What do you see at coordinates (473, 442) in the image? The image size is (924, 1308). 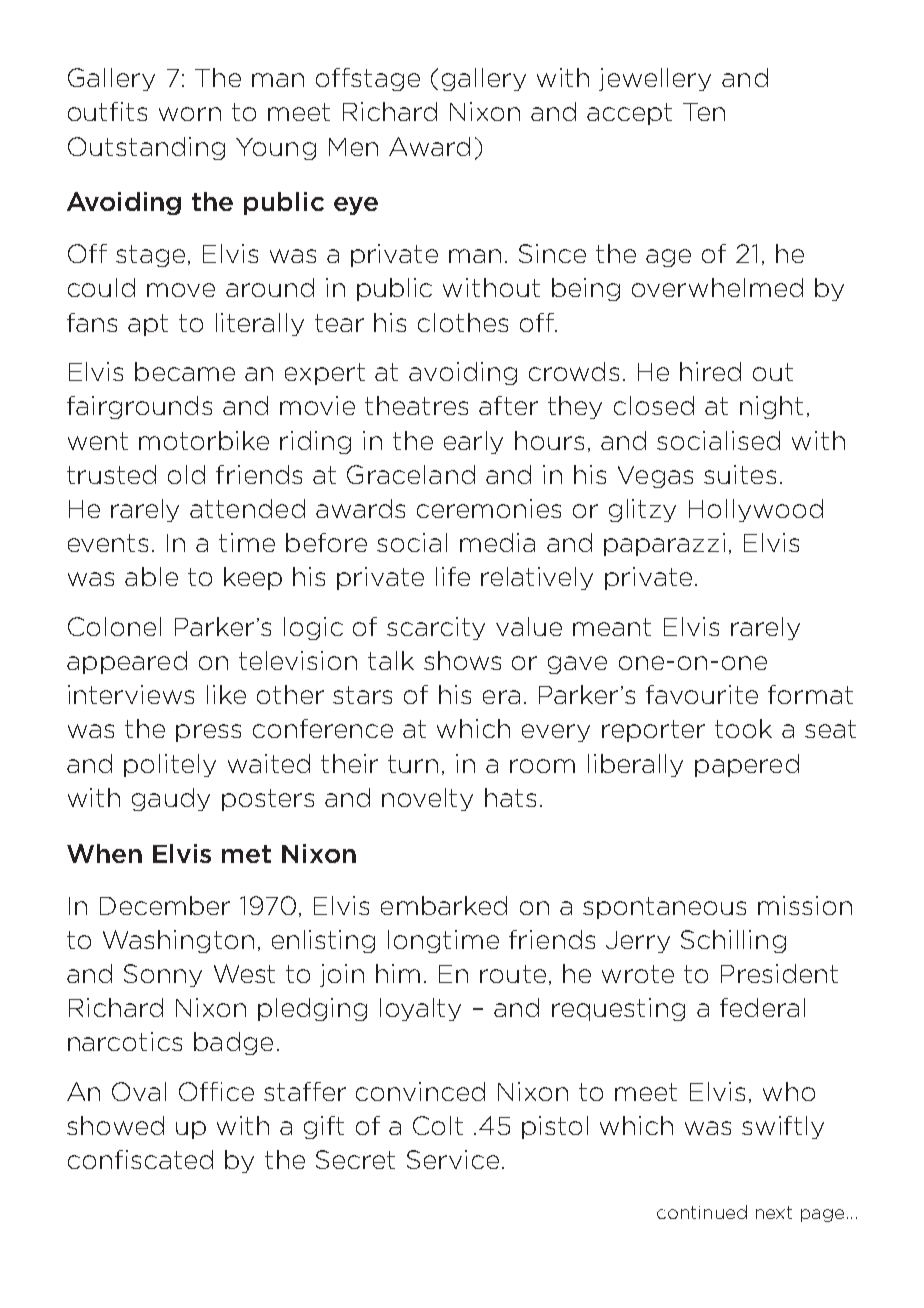 I see `early` at bounding box center [473, 442].
